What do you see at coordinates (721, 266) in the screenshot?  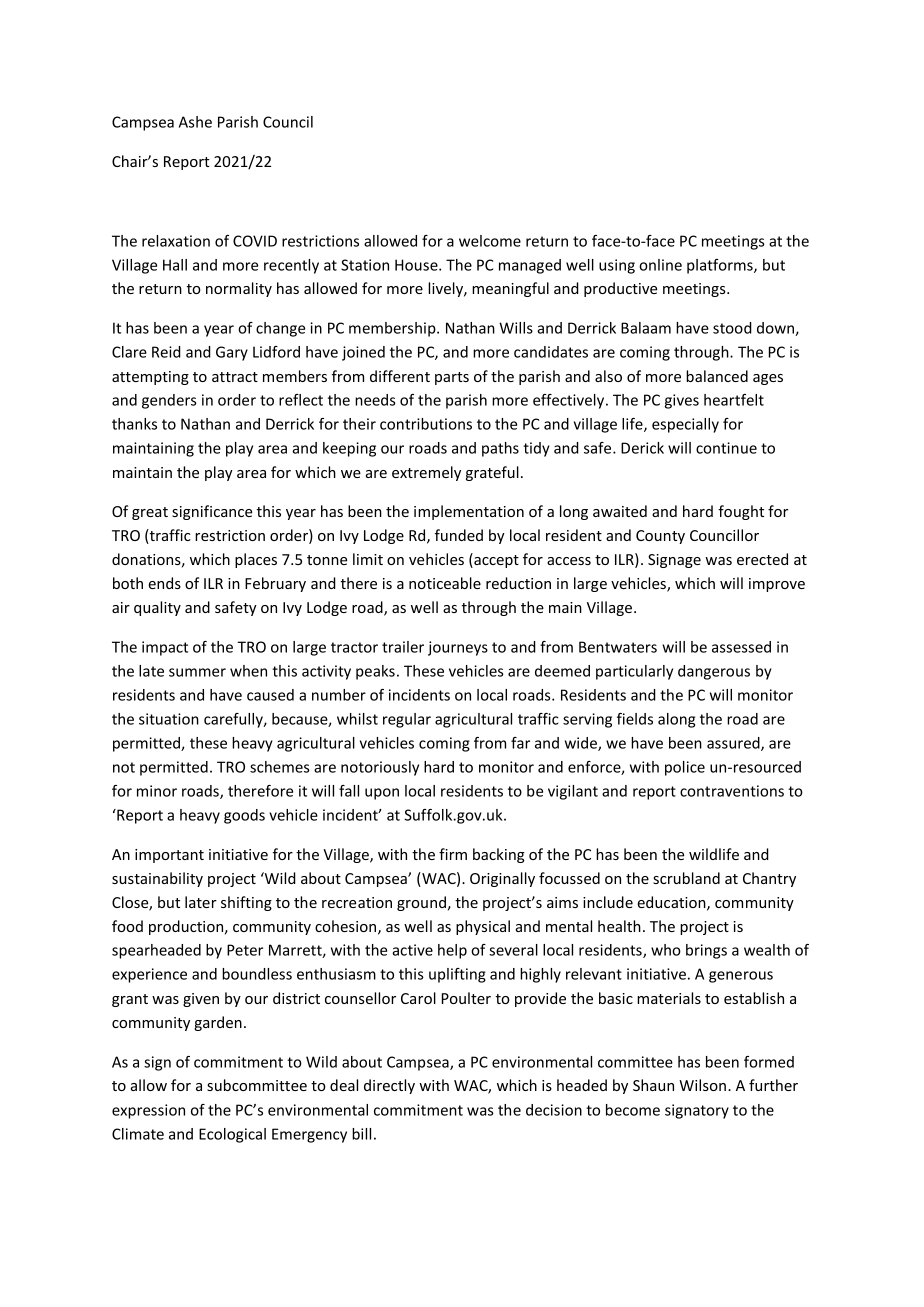 I see `platforms` at bounding box center [721, 266].
